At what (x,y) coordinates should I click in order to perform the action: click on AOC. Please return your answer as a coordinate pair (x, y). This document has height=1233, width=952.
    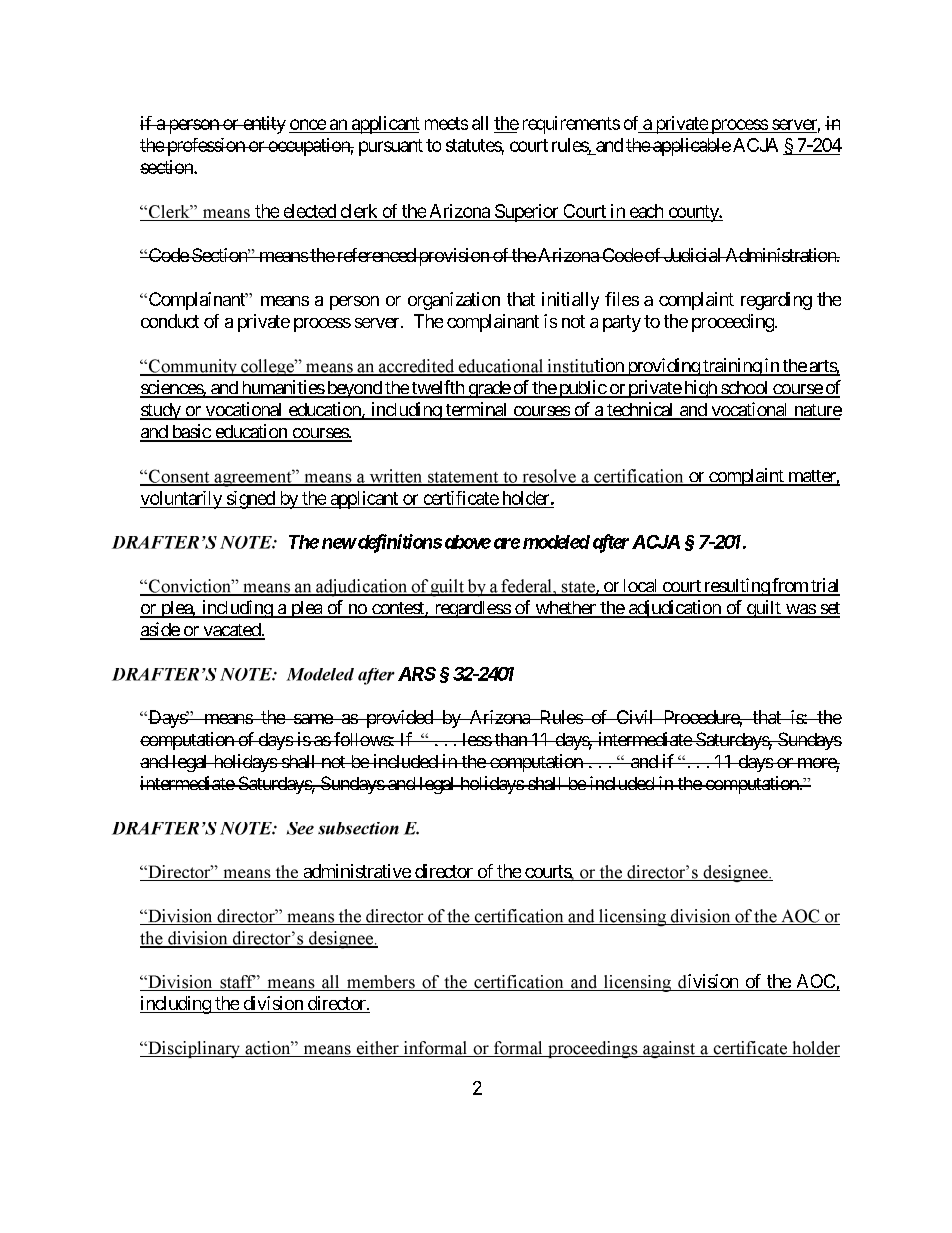
    Looking at the image, I should click on (815, 982).
